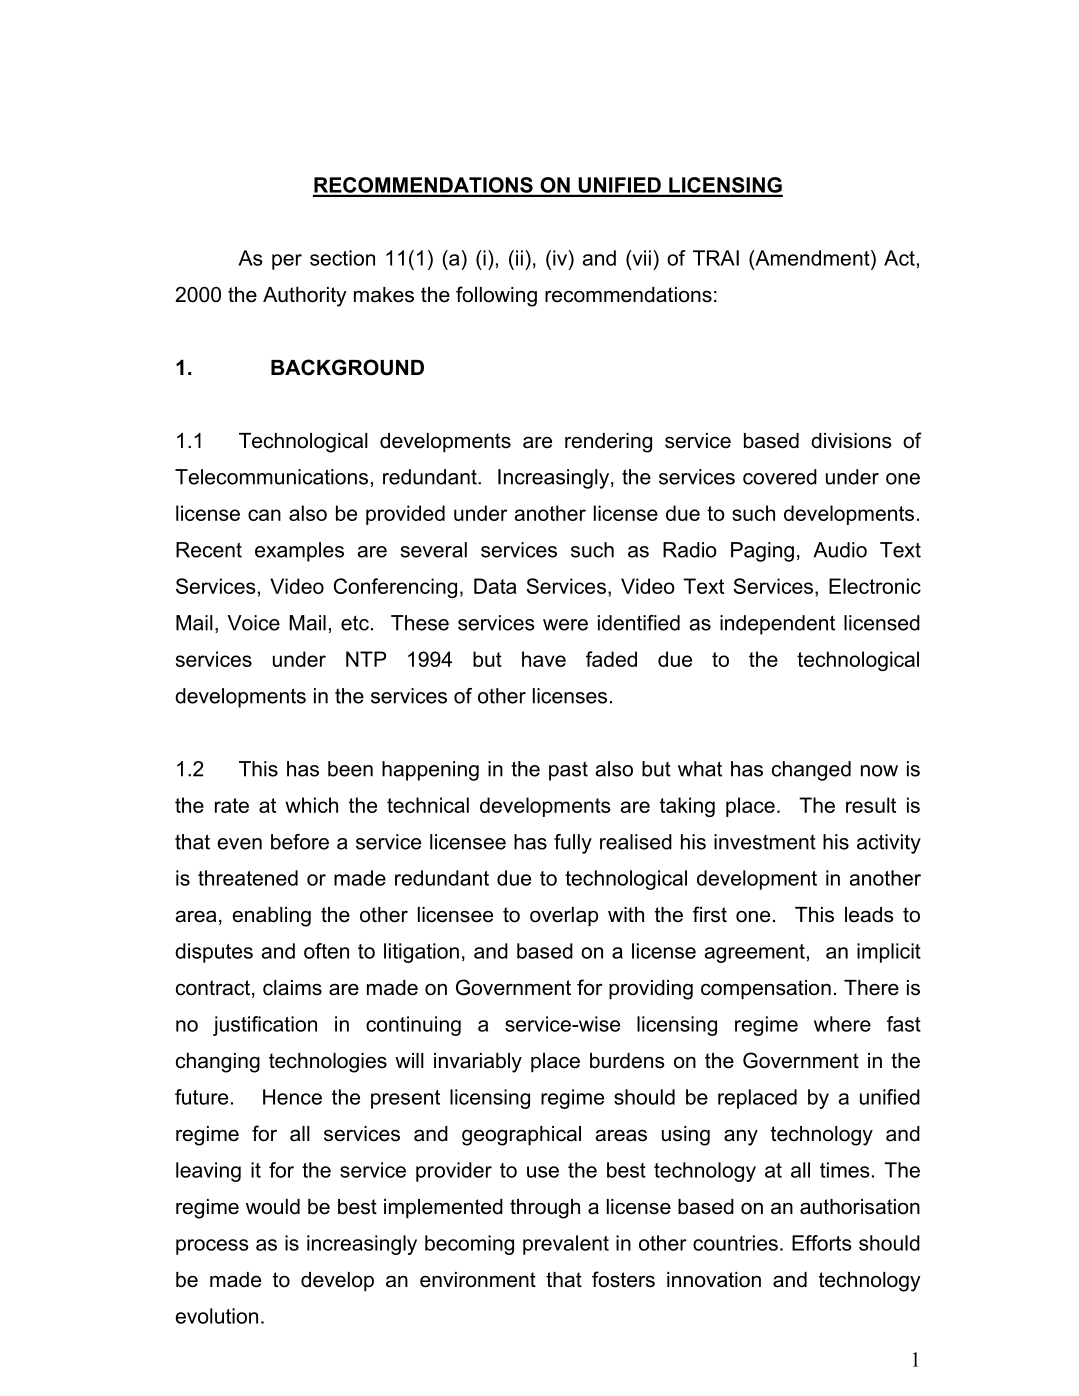 The height and width of the screenshot is (1396, 1079). I want to click on Data, so click(495, 586).
